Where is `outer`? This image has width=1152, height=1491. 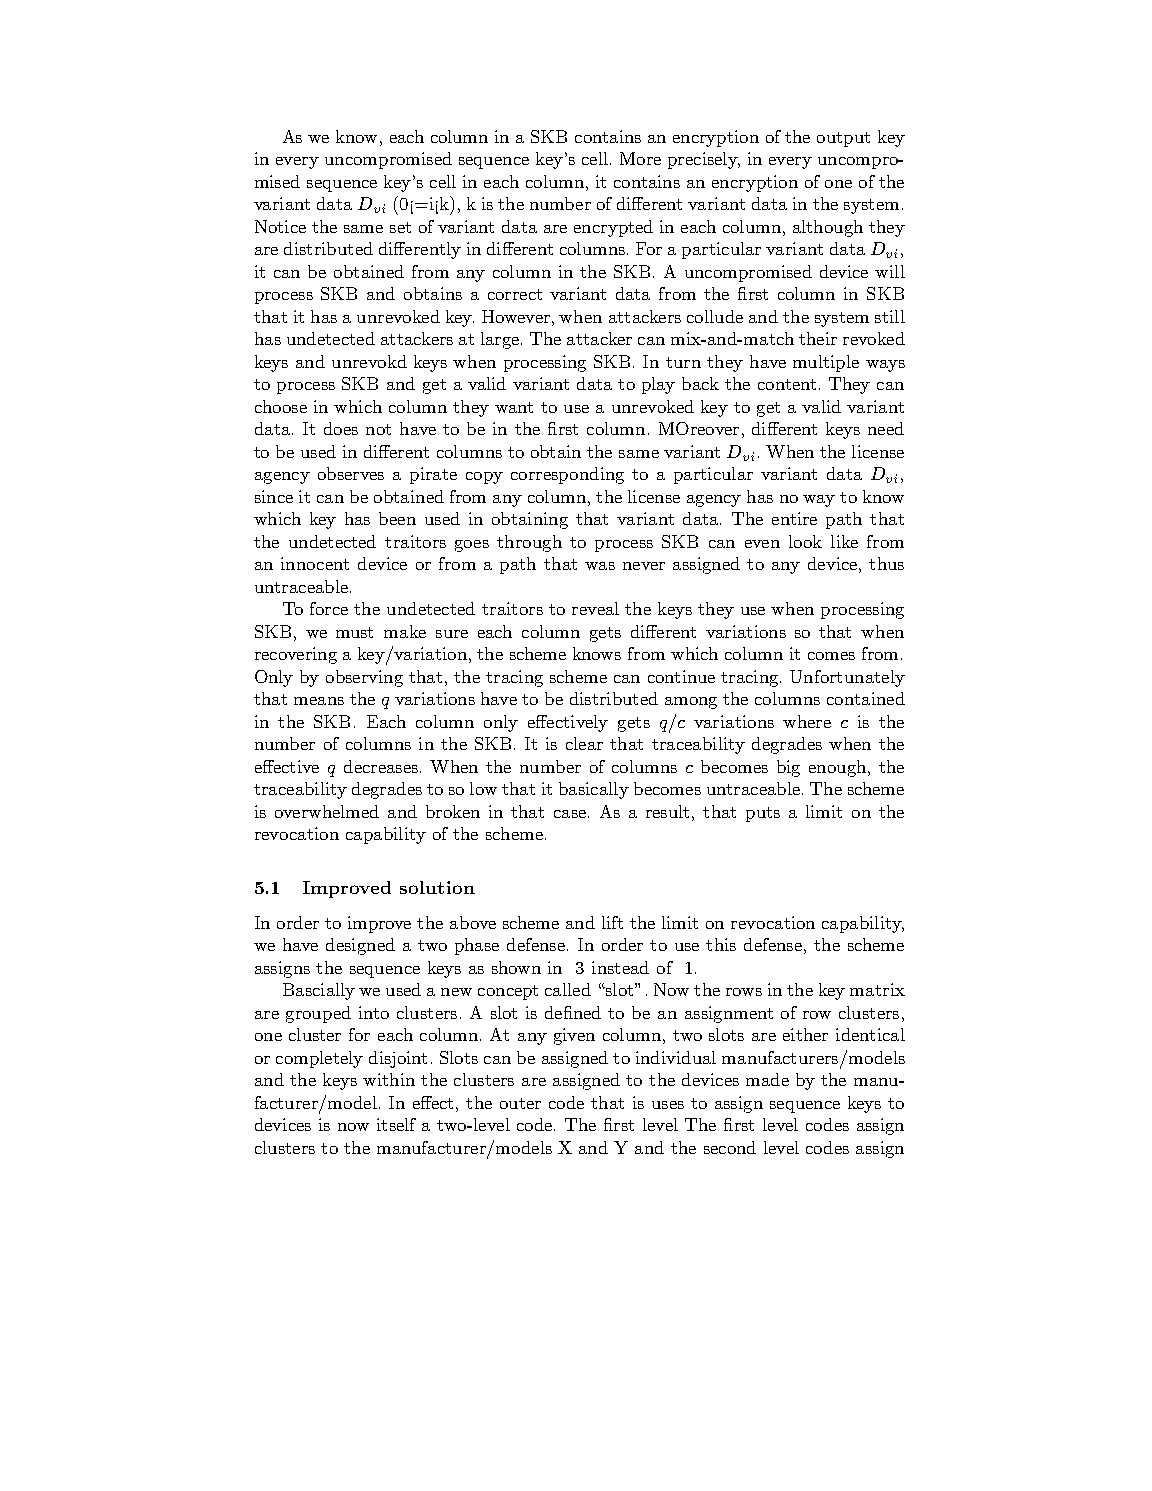
outer is located at coordinates (520, 1103).
